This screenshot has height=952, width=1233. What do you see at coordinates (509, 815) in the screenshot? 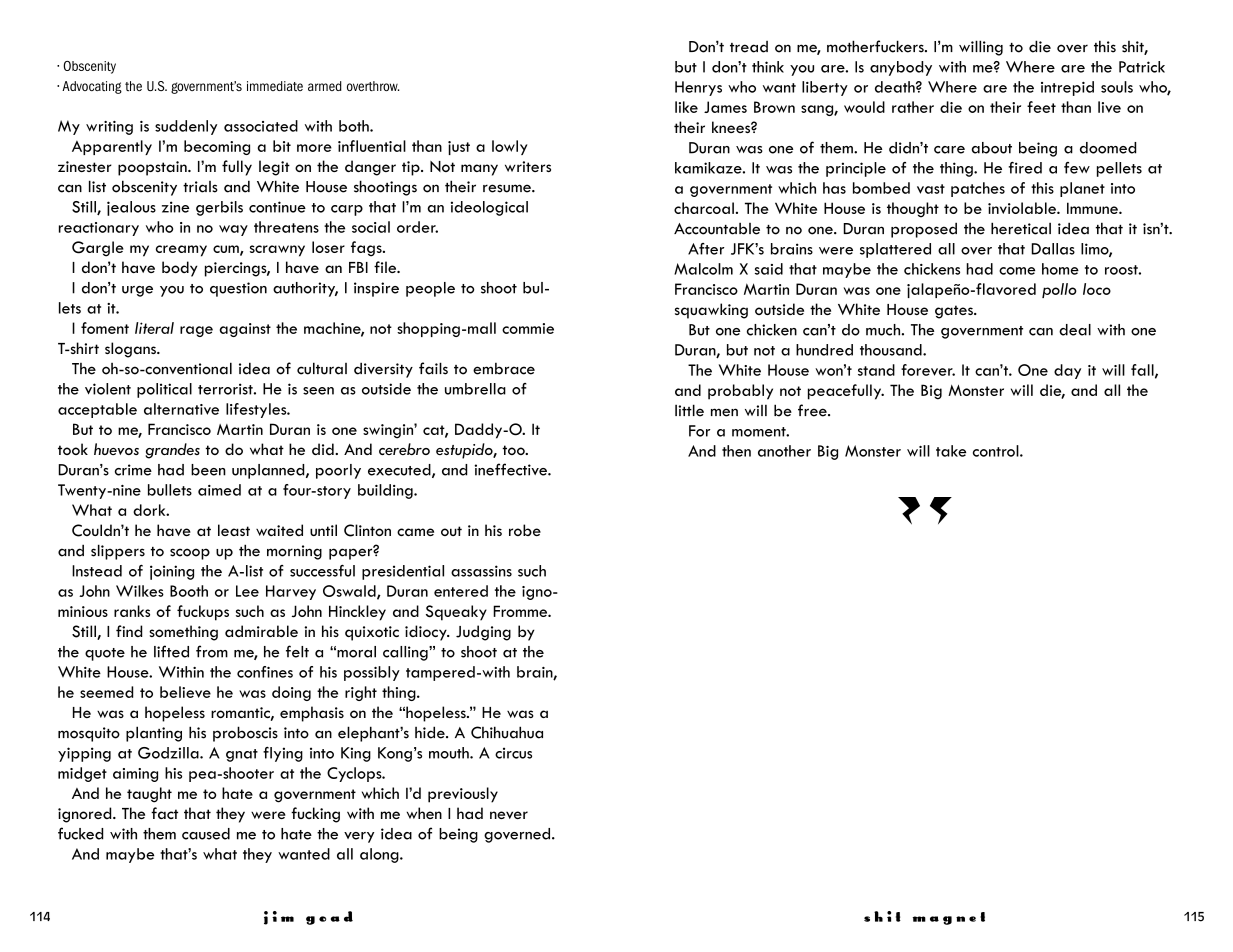
I see `never` at bounding box center [509, 815].
